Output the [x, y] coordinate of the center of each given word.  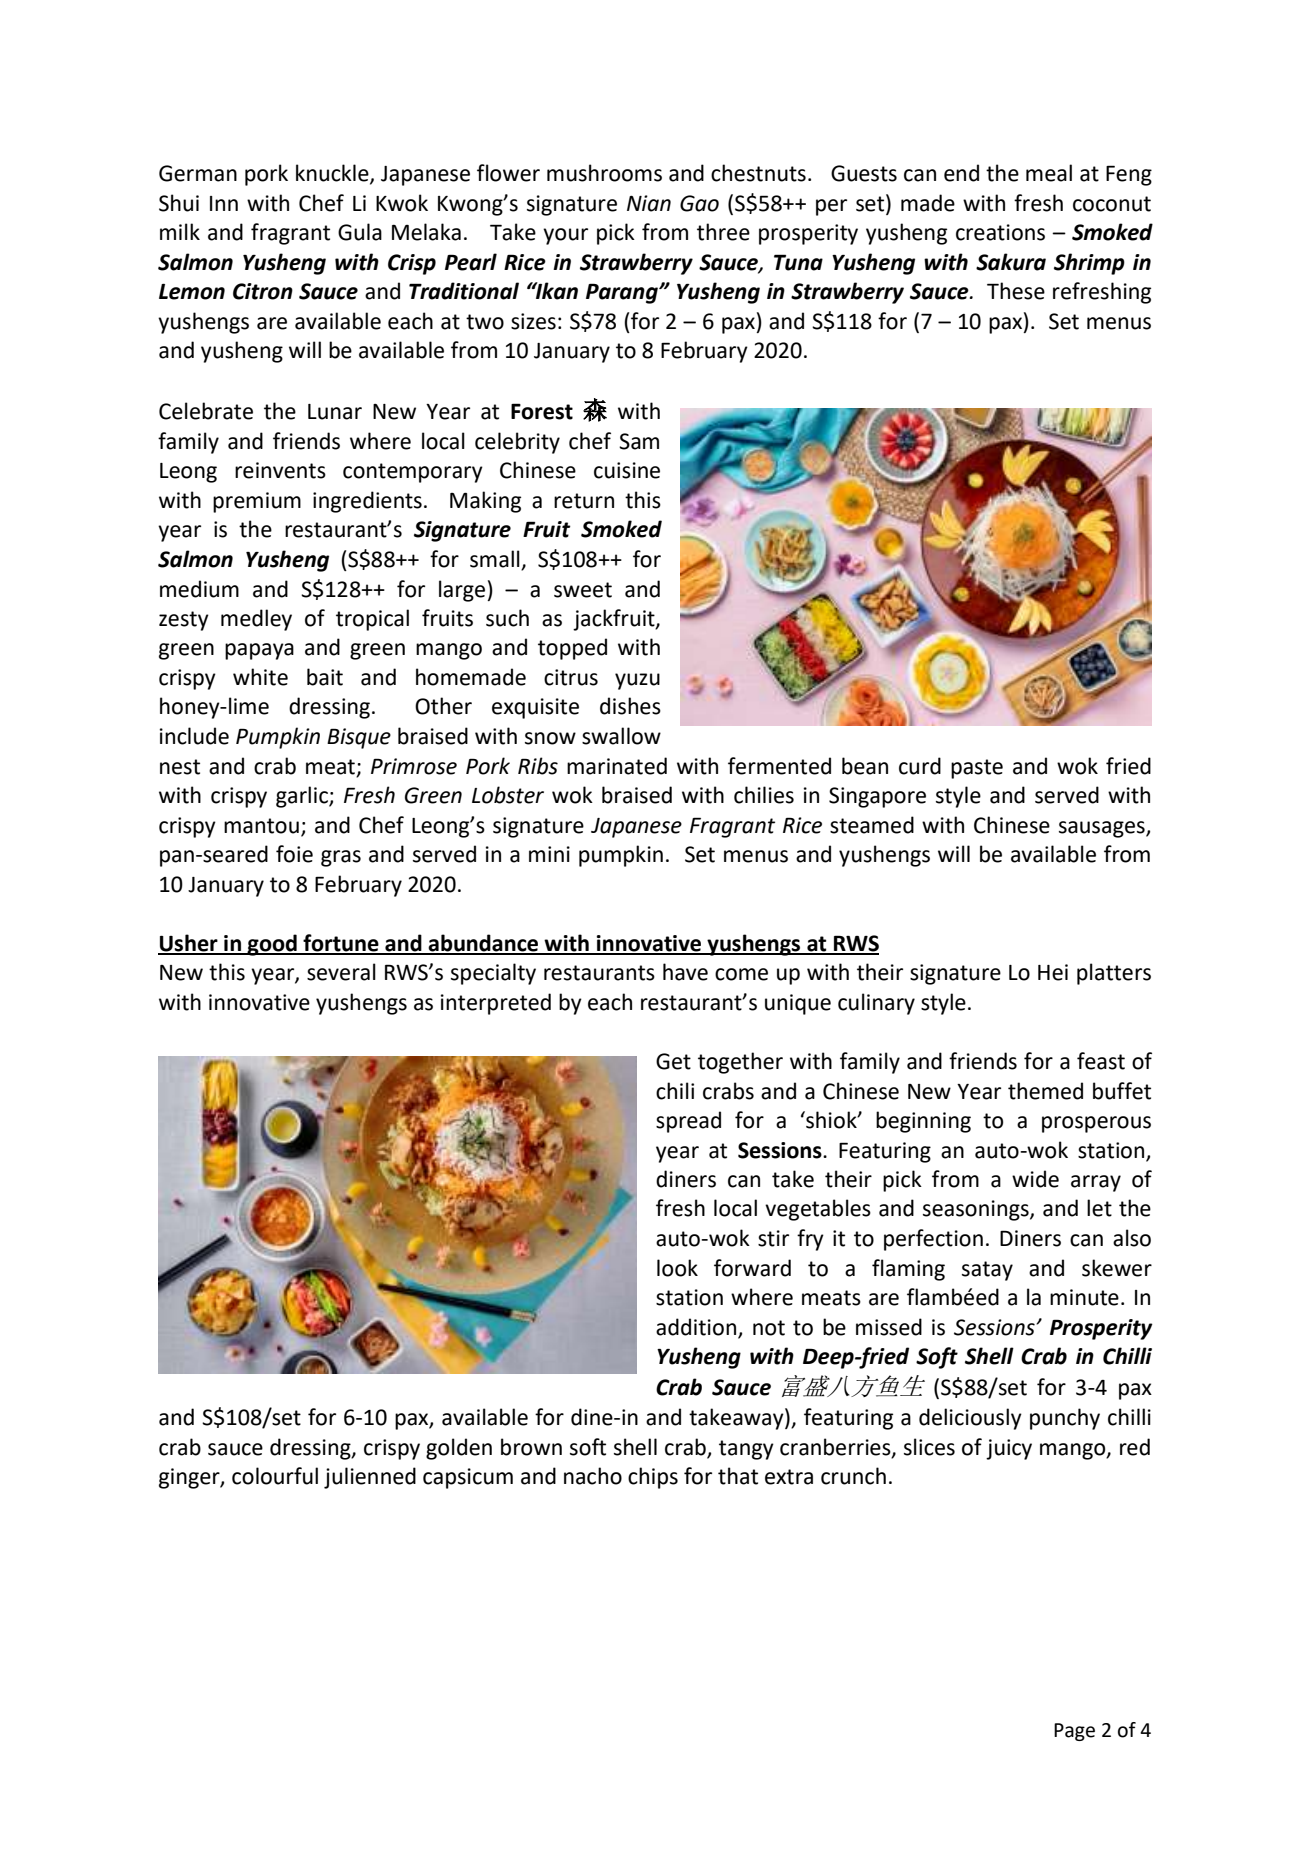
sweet [583, 590]
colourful [275, 1476]
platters [1114, 974]
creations [1000, 232]
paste [977, 769]
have [685, 972]
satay [987, 1271]
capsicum [468, 1478]
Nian [649, 203]
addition [696, 1327]
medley [256, 620]
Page [1074, 1732]
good [272, 945]
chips [653, 1478]
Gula [360, 232]
